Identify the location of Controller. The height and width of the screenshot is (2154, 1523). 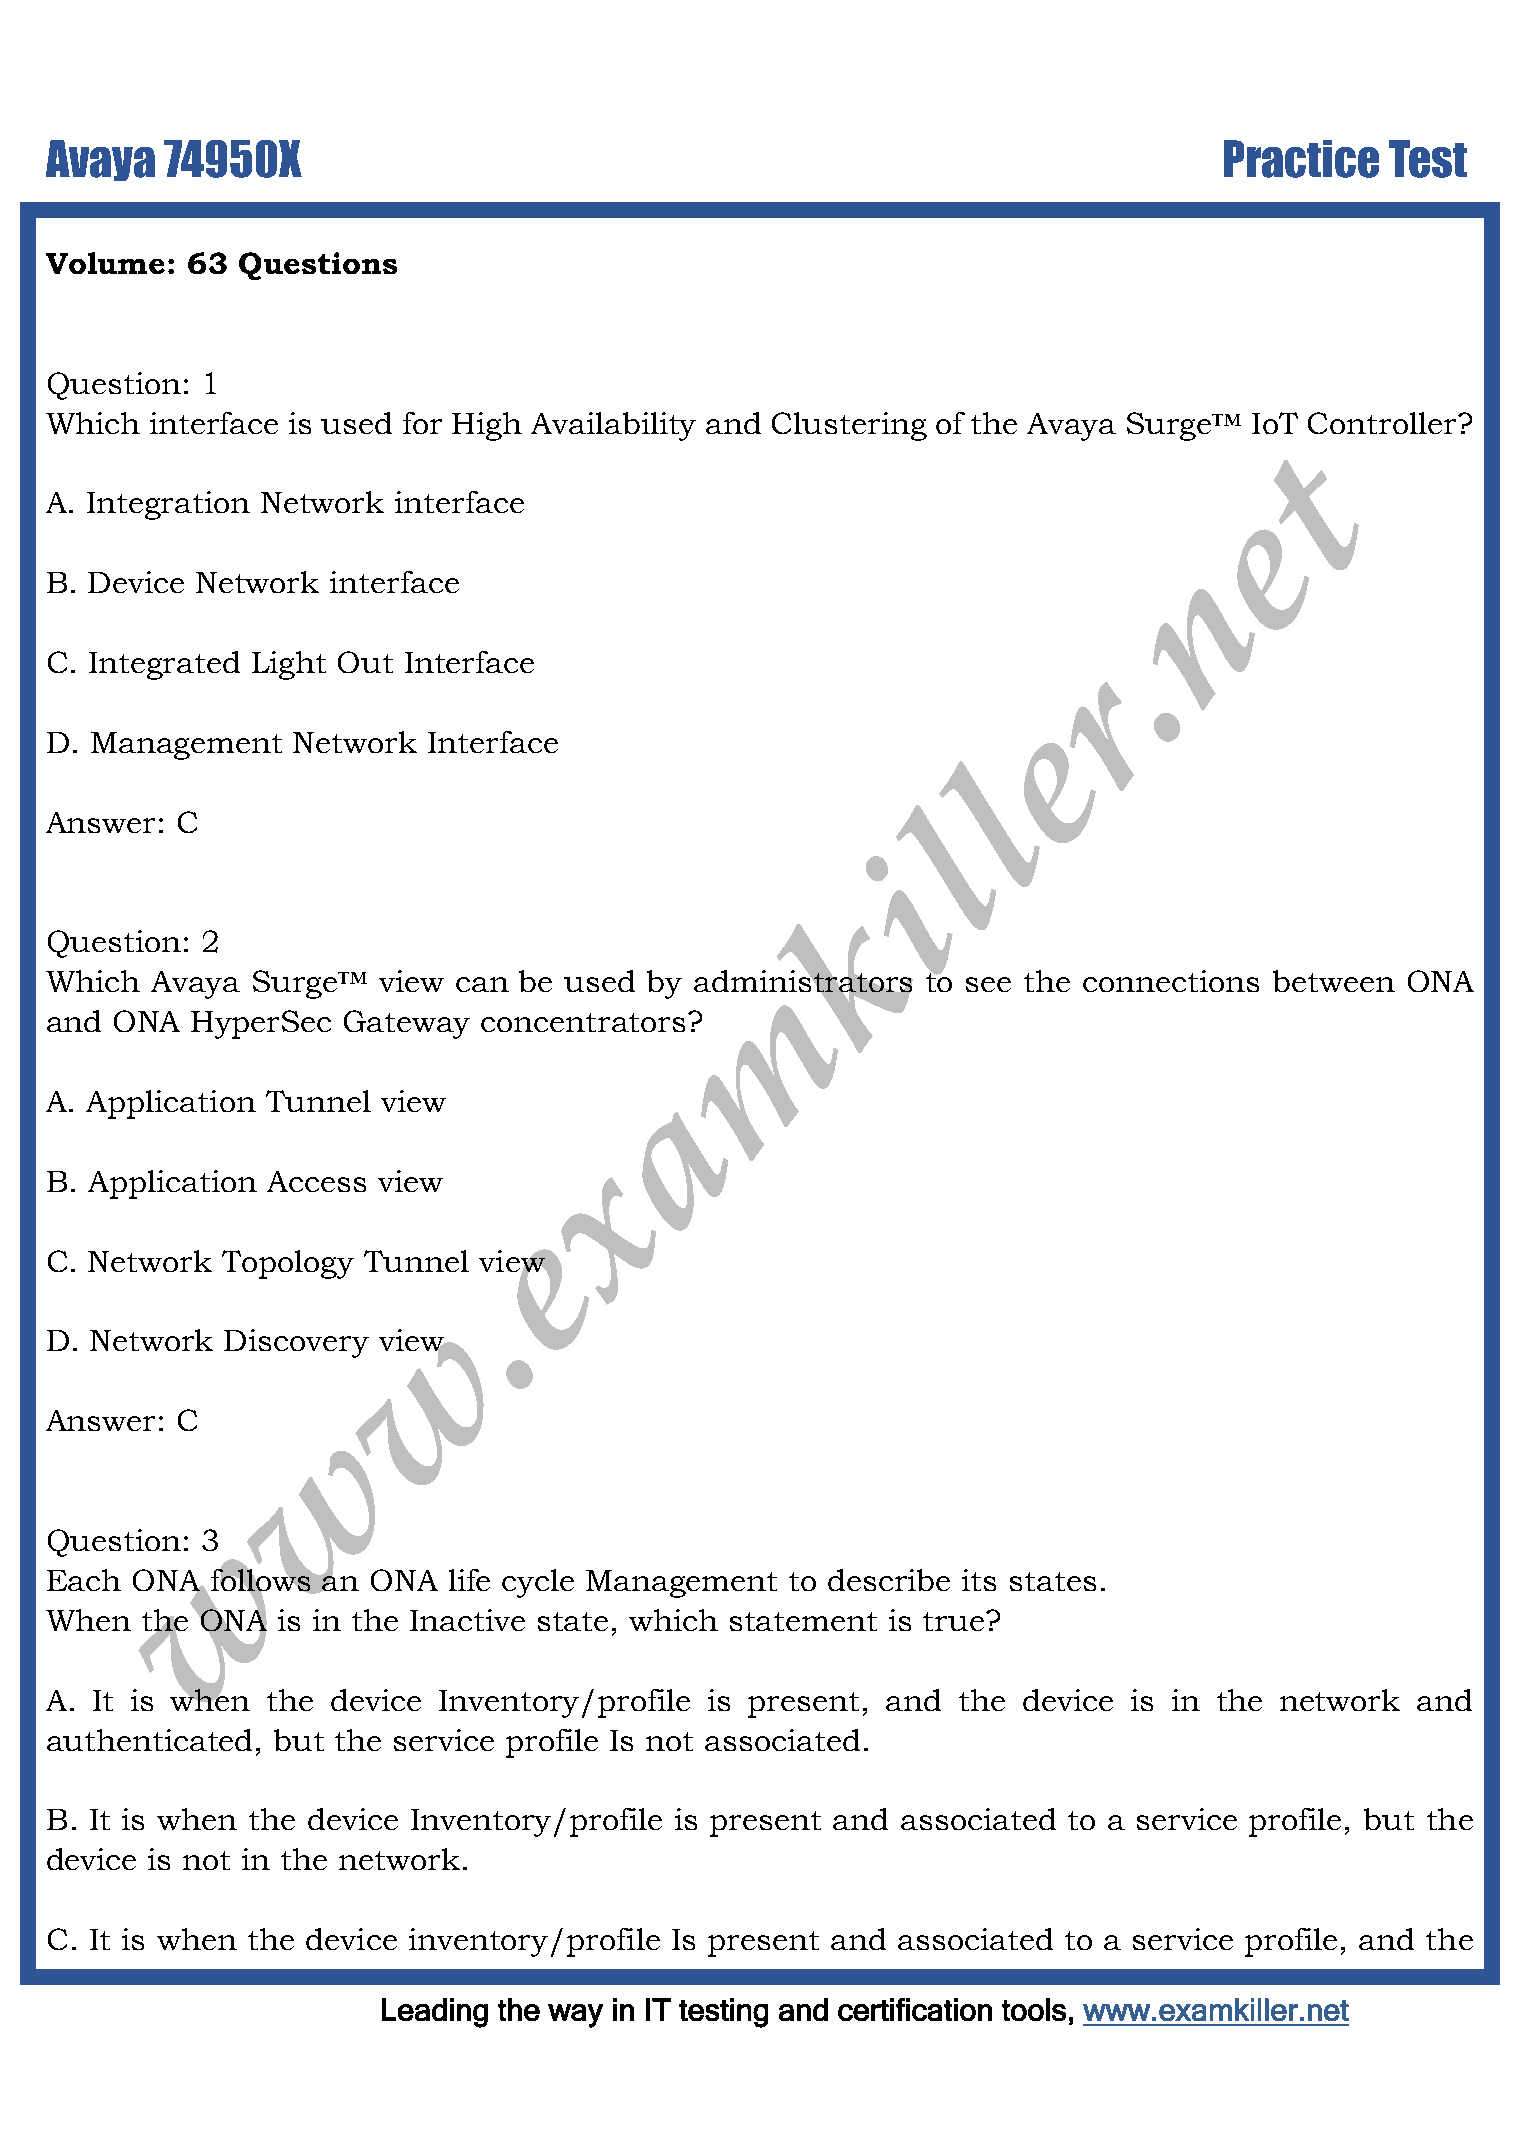
(1383, 423).
